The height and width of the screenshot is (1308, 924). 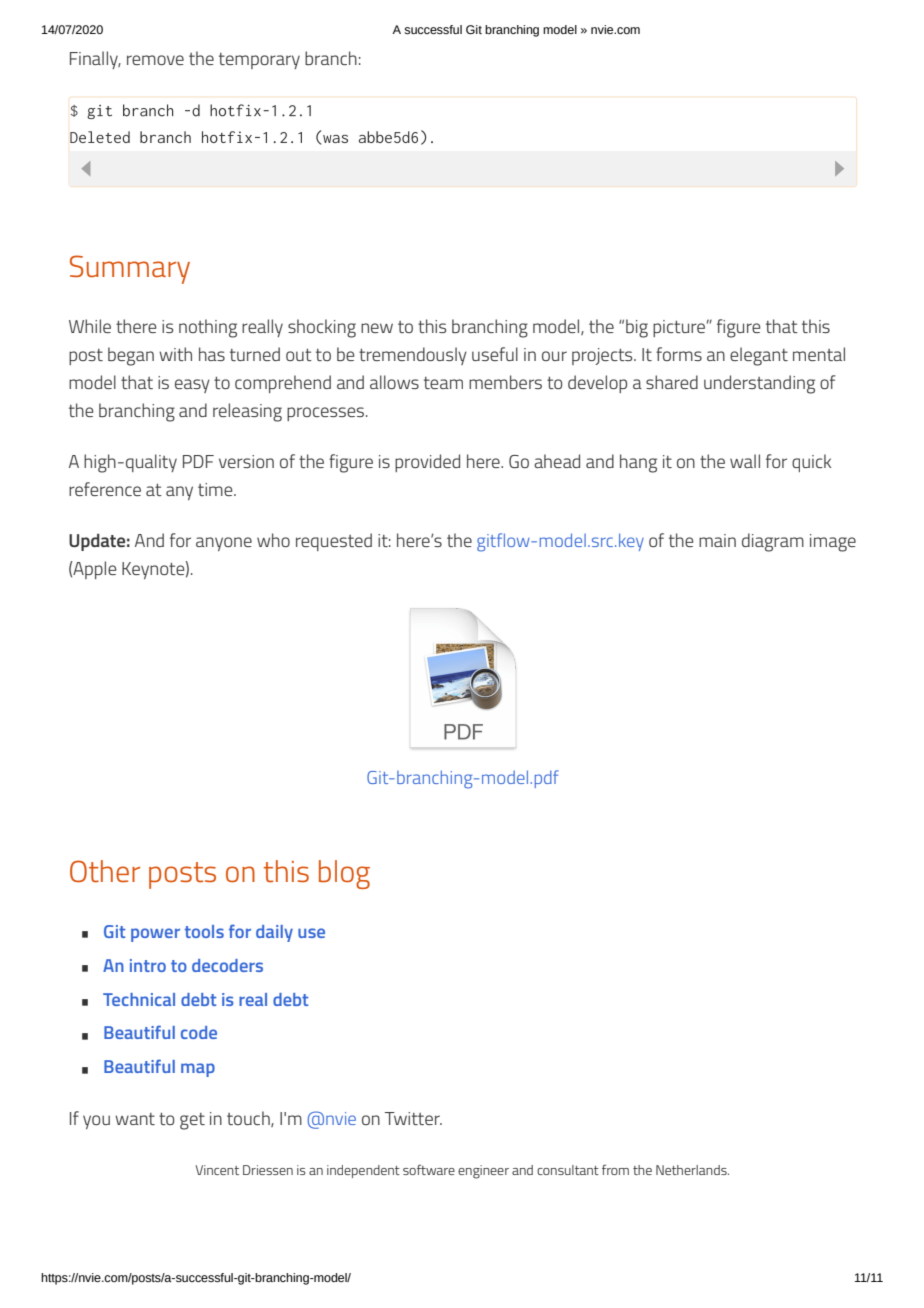 What do you see at coordinates (335, 139) in the screenshot?
I see `was` at bounding box center [335, 139].
